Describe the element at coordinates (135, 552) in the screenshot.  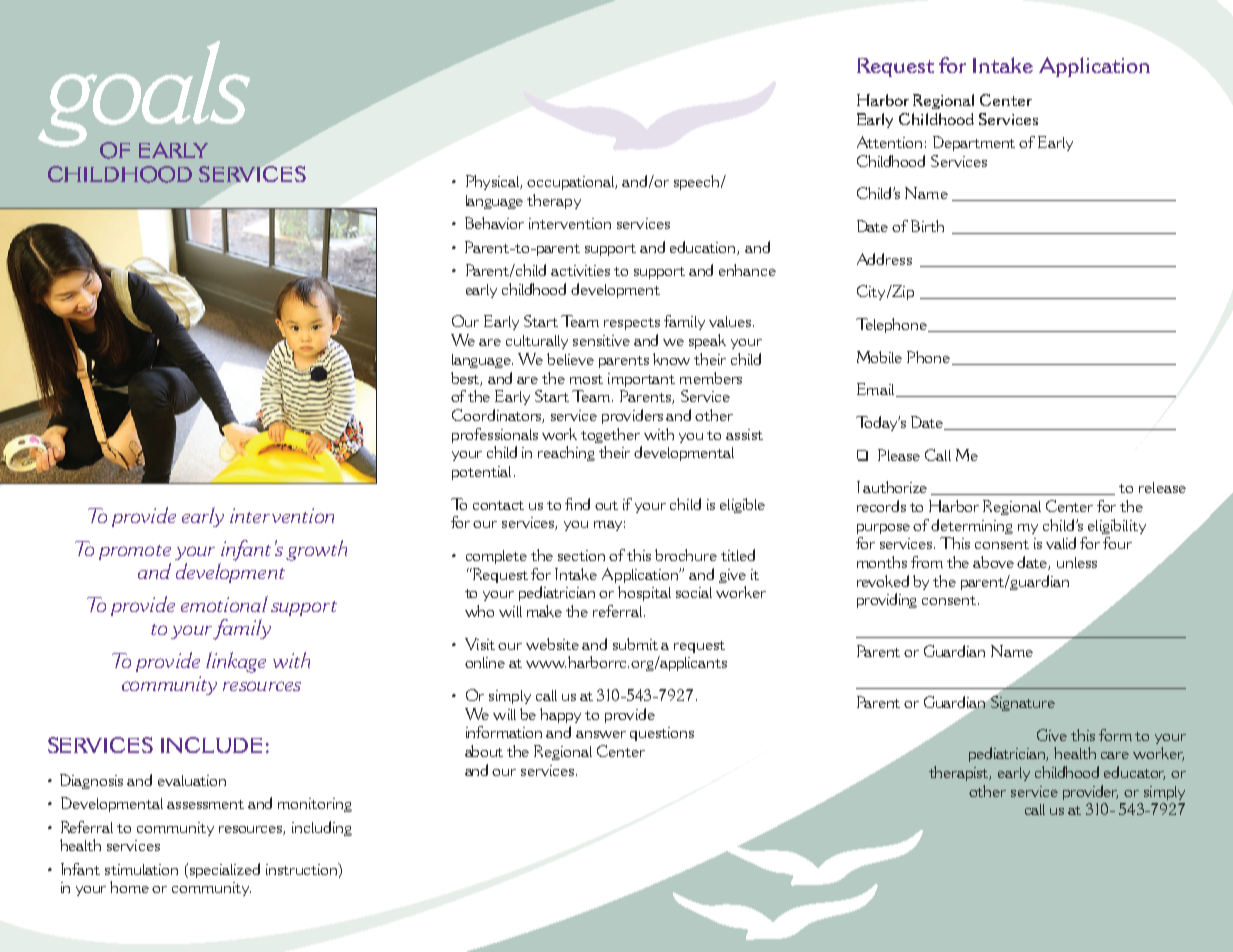
I see `promote` at that location.
